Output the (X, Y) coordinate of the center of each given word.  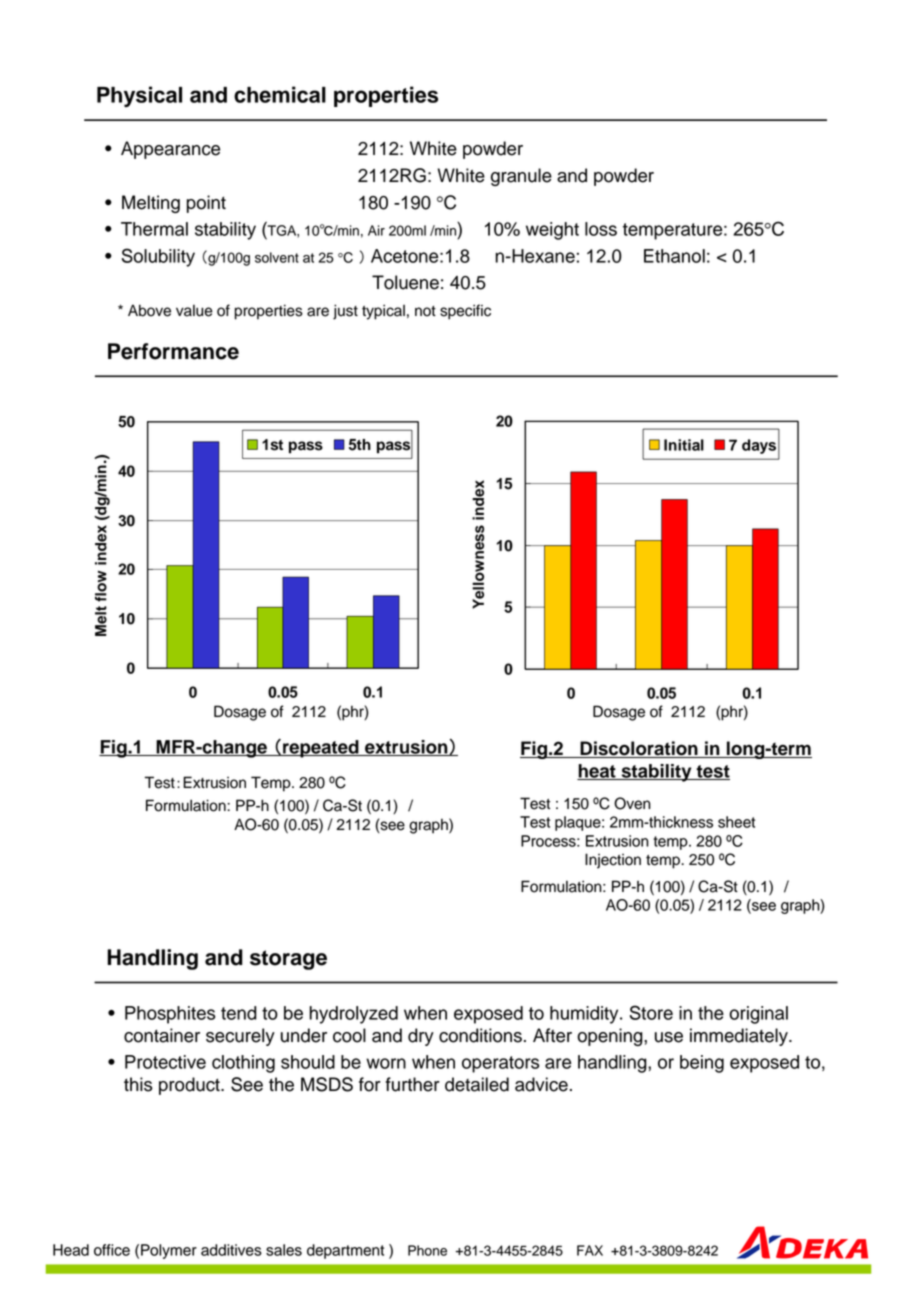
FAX (590, 1250)
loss (601, 229)
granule (521, 177)
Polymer (169, 1251)
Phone (427, 1250)
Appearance (170, 150)
